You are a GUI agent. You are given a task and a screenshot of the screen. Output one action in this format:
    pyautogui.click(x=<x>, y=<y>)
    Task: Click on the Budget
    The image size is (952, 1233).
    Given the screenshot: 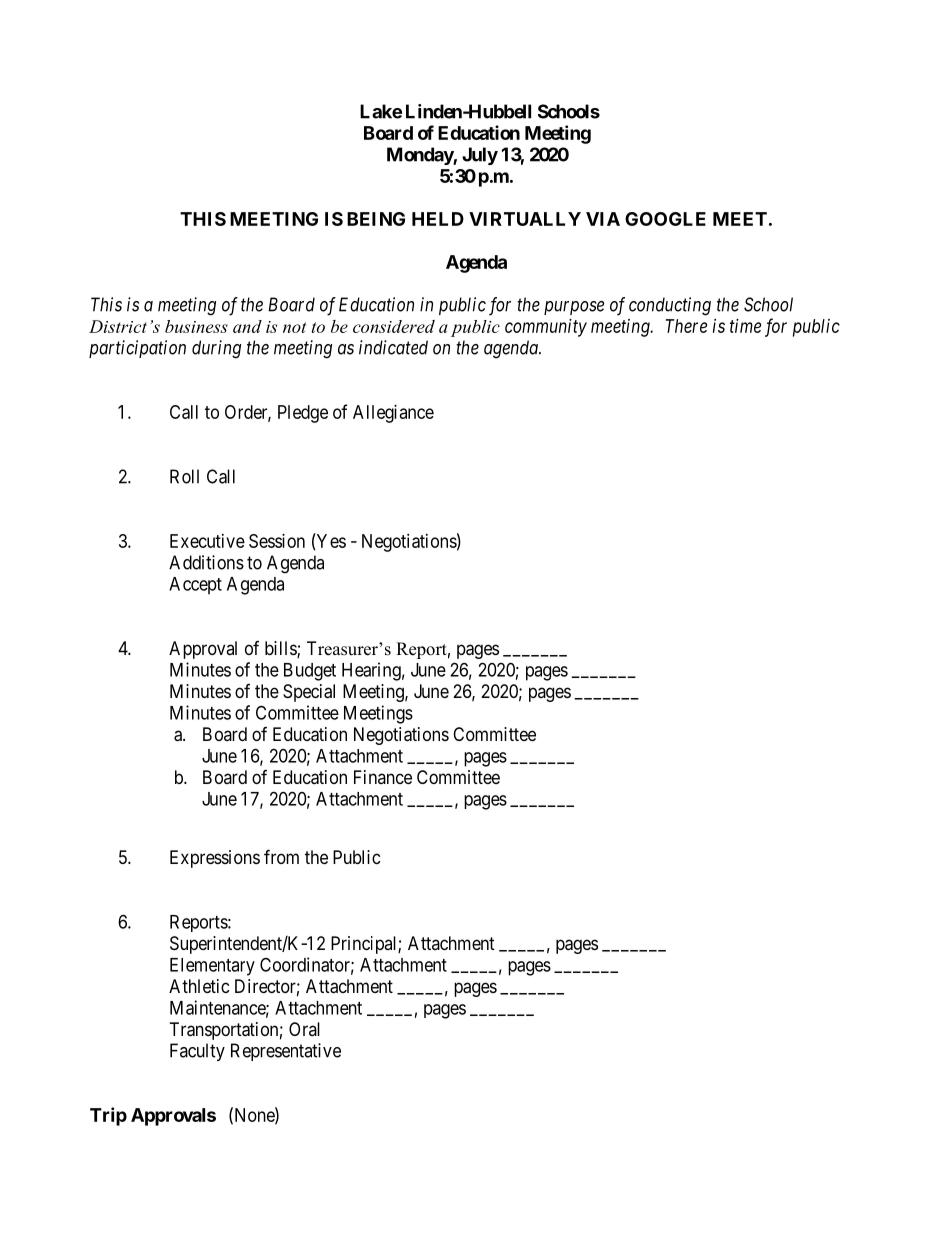 What is the action you would take?
    pyautogui.click(x=310, y=672)
